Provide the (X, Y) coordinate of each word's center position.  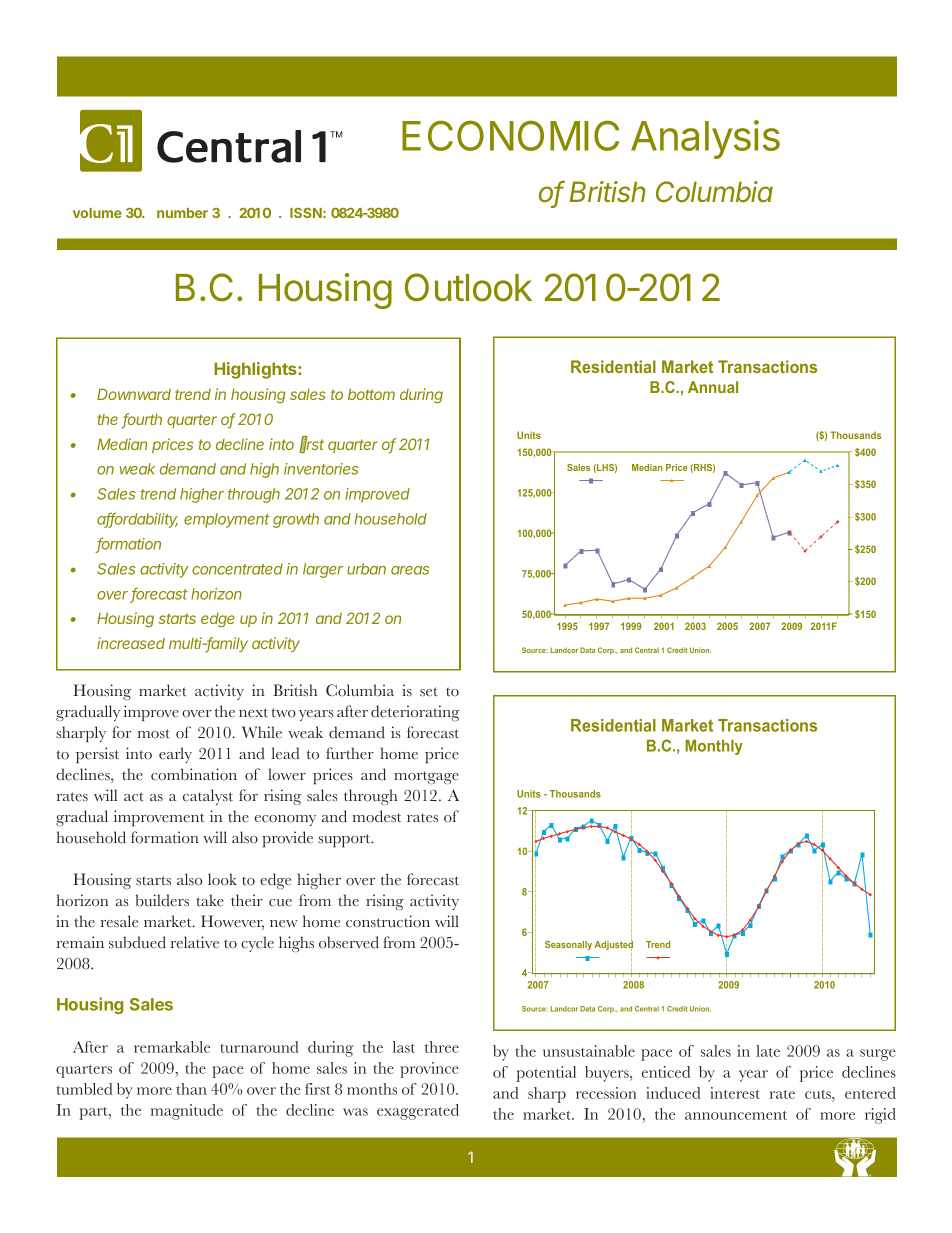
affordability (137, 520)
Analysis (705, 139)
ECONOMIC (510, 135)
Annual (713, 387)
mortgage (426, 777)
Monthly (714, 747)
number (182, 213)
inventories (321, 469)
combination (194, 774)
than (191, 1089)
